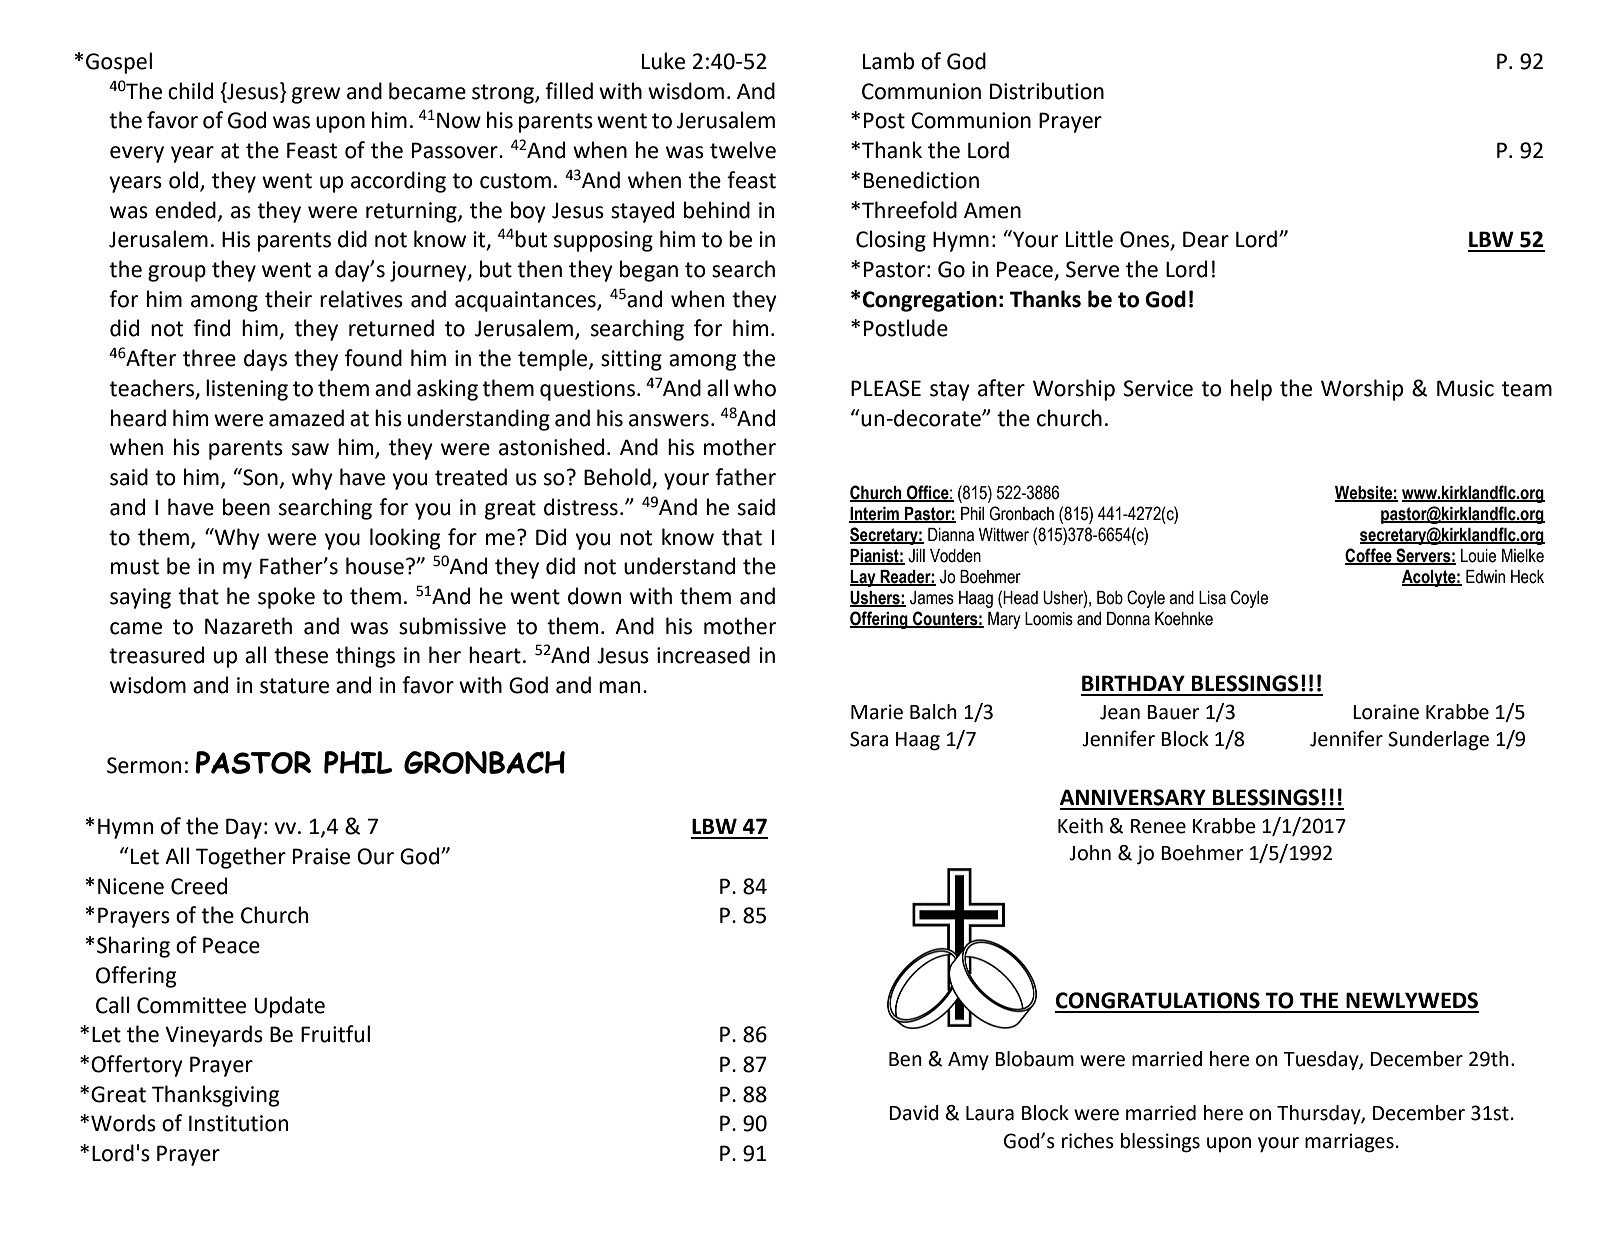 This screenshot has height=1242, width=1608. What do you see at coordinates (1047, 91) in the screenshot?
I see `Distribution` at bounding box center [1047, 91].
